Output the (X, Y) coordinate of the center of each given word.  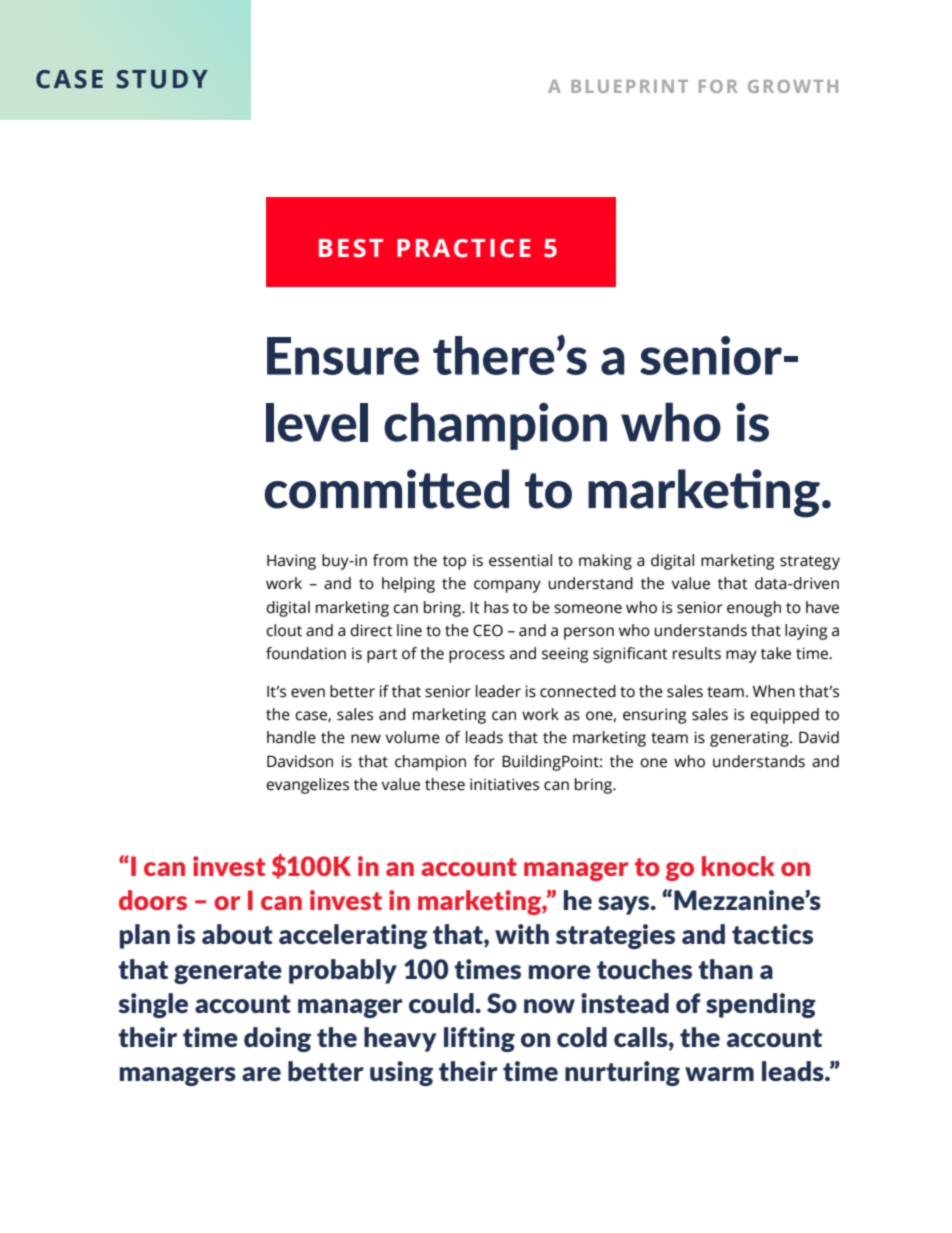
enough (754, 609)
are (261, 1074)
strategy (810, 563)
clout (284, 630)
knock (738, 866)
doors (153, 900)
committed (386, 489)
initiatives (504, 784)
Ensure (343, 356)
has (496, 607)
